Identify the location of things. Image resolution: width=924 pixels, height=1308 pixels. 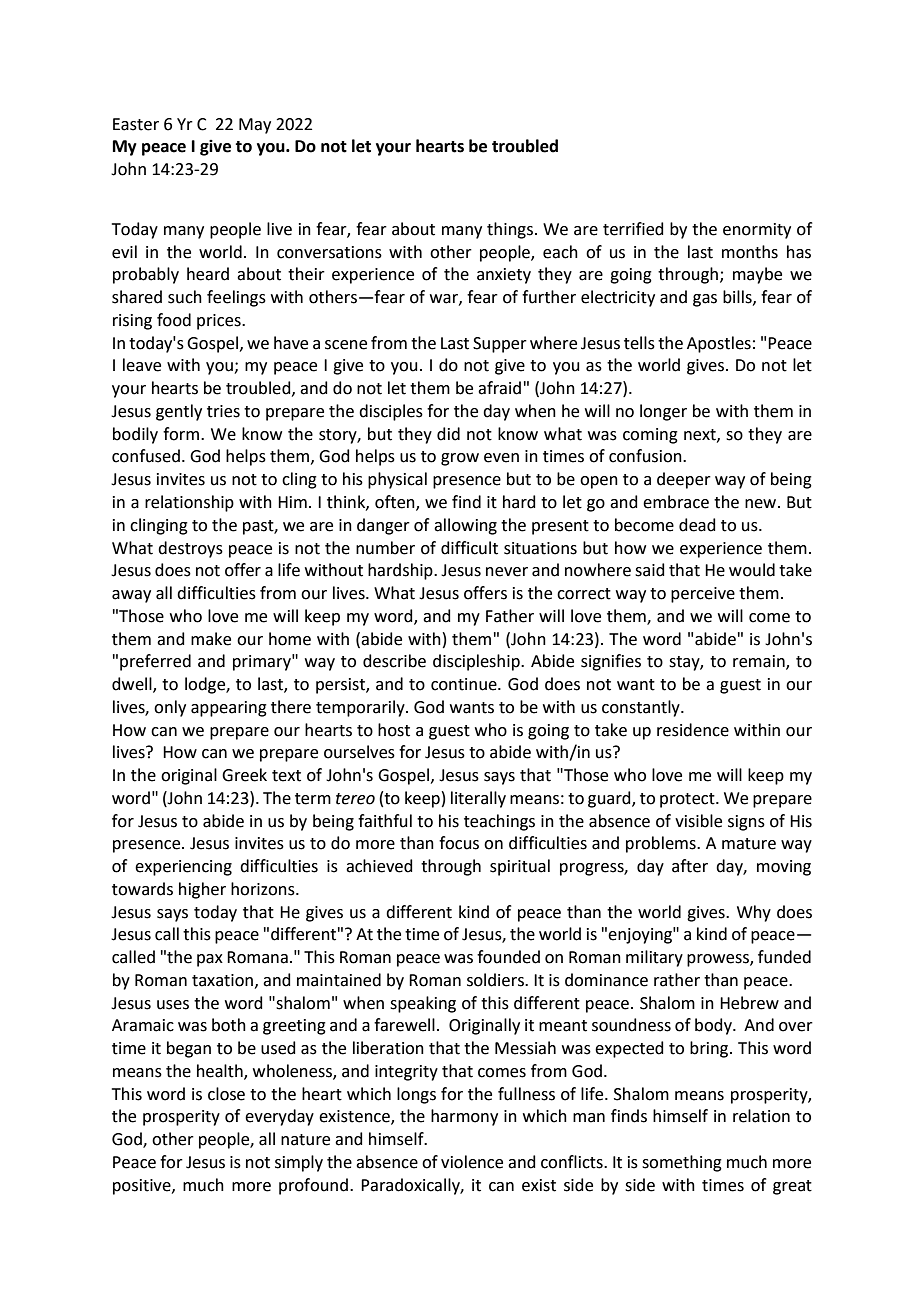
(510, 230).
